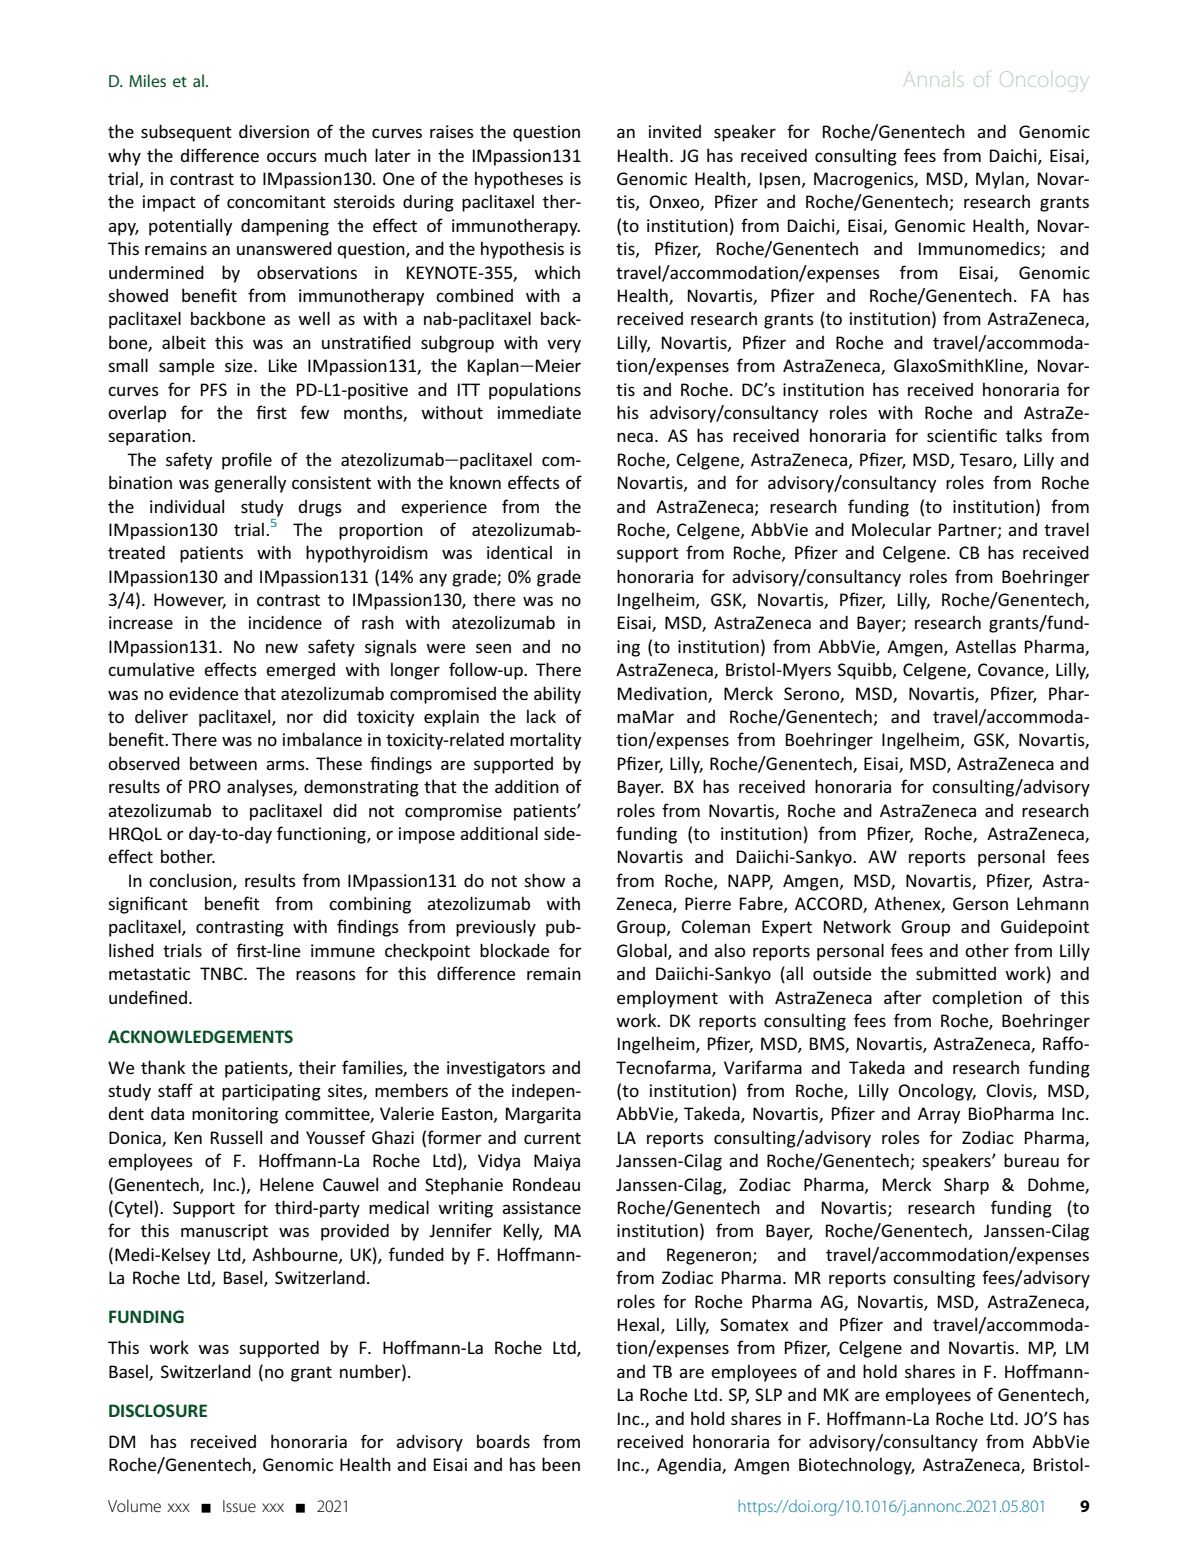 The height and width of the page is (1547, 1198). What do you see at coordinates (276, 201) in the page?
I see `concomitant` at bounding box center [276, 201].
